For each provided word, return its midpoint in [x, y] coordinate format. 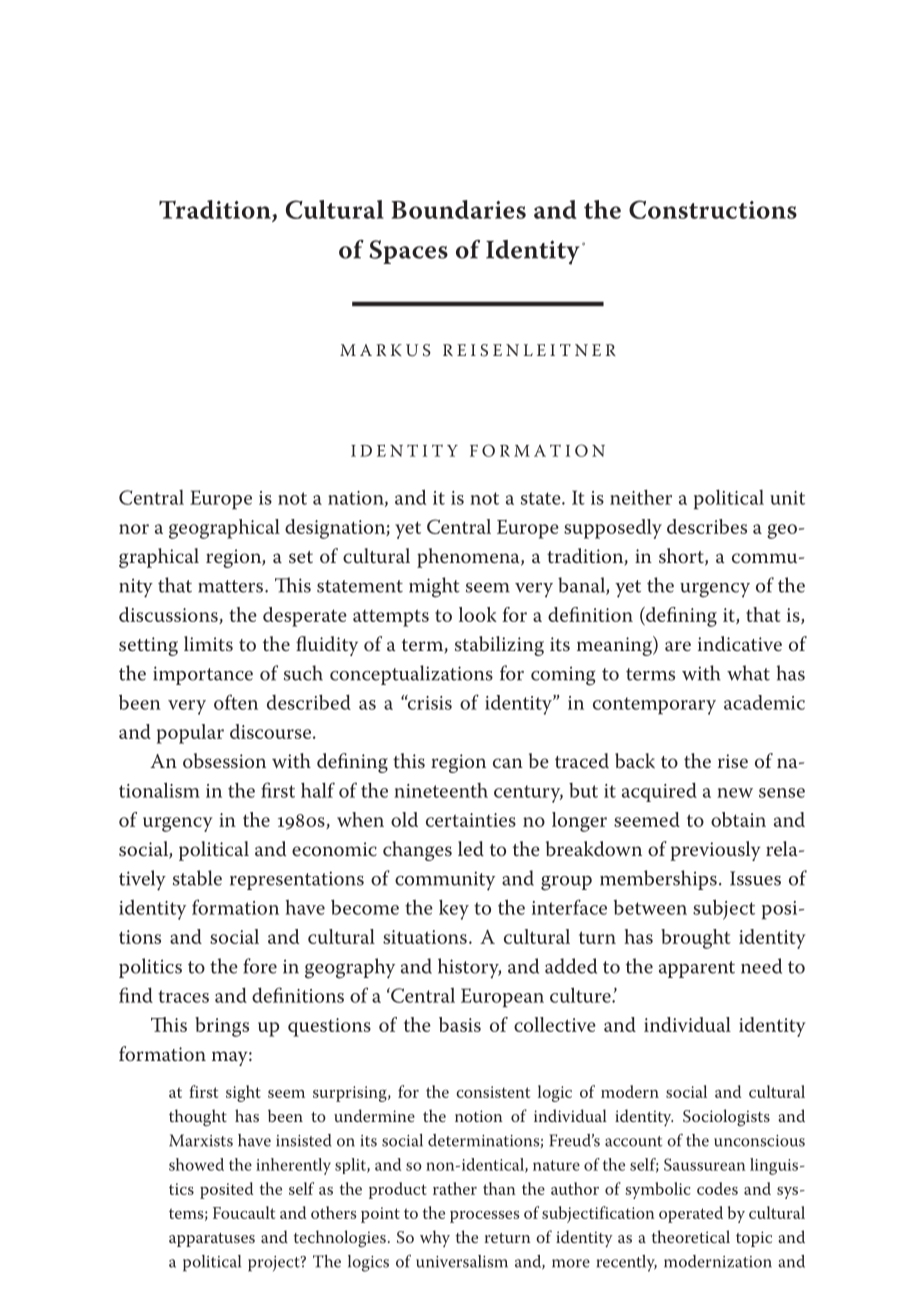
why [435, 1238]
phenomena [469, 558]
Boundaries [458, 209]
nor [134, 529]
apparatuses [212, 1240]
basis [460, 1024]
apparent [697, 969]
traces [183, 996]
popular [190, 734]
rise [733, 761]
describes [707, 526]
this [409, 760]
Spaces [408, 252]
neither [641, 497]
